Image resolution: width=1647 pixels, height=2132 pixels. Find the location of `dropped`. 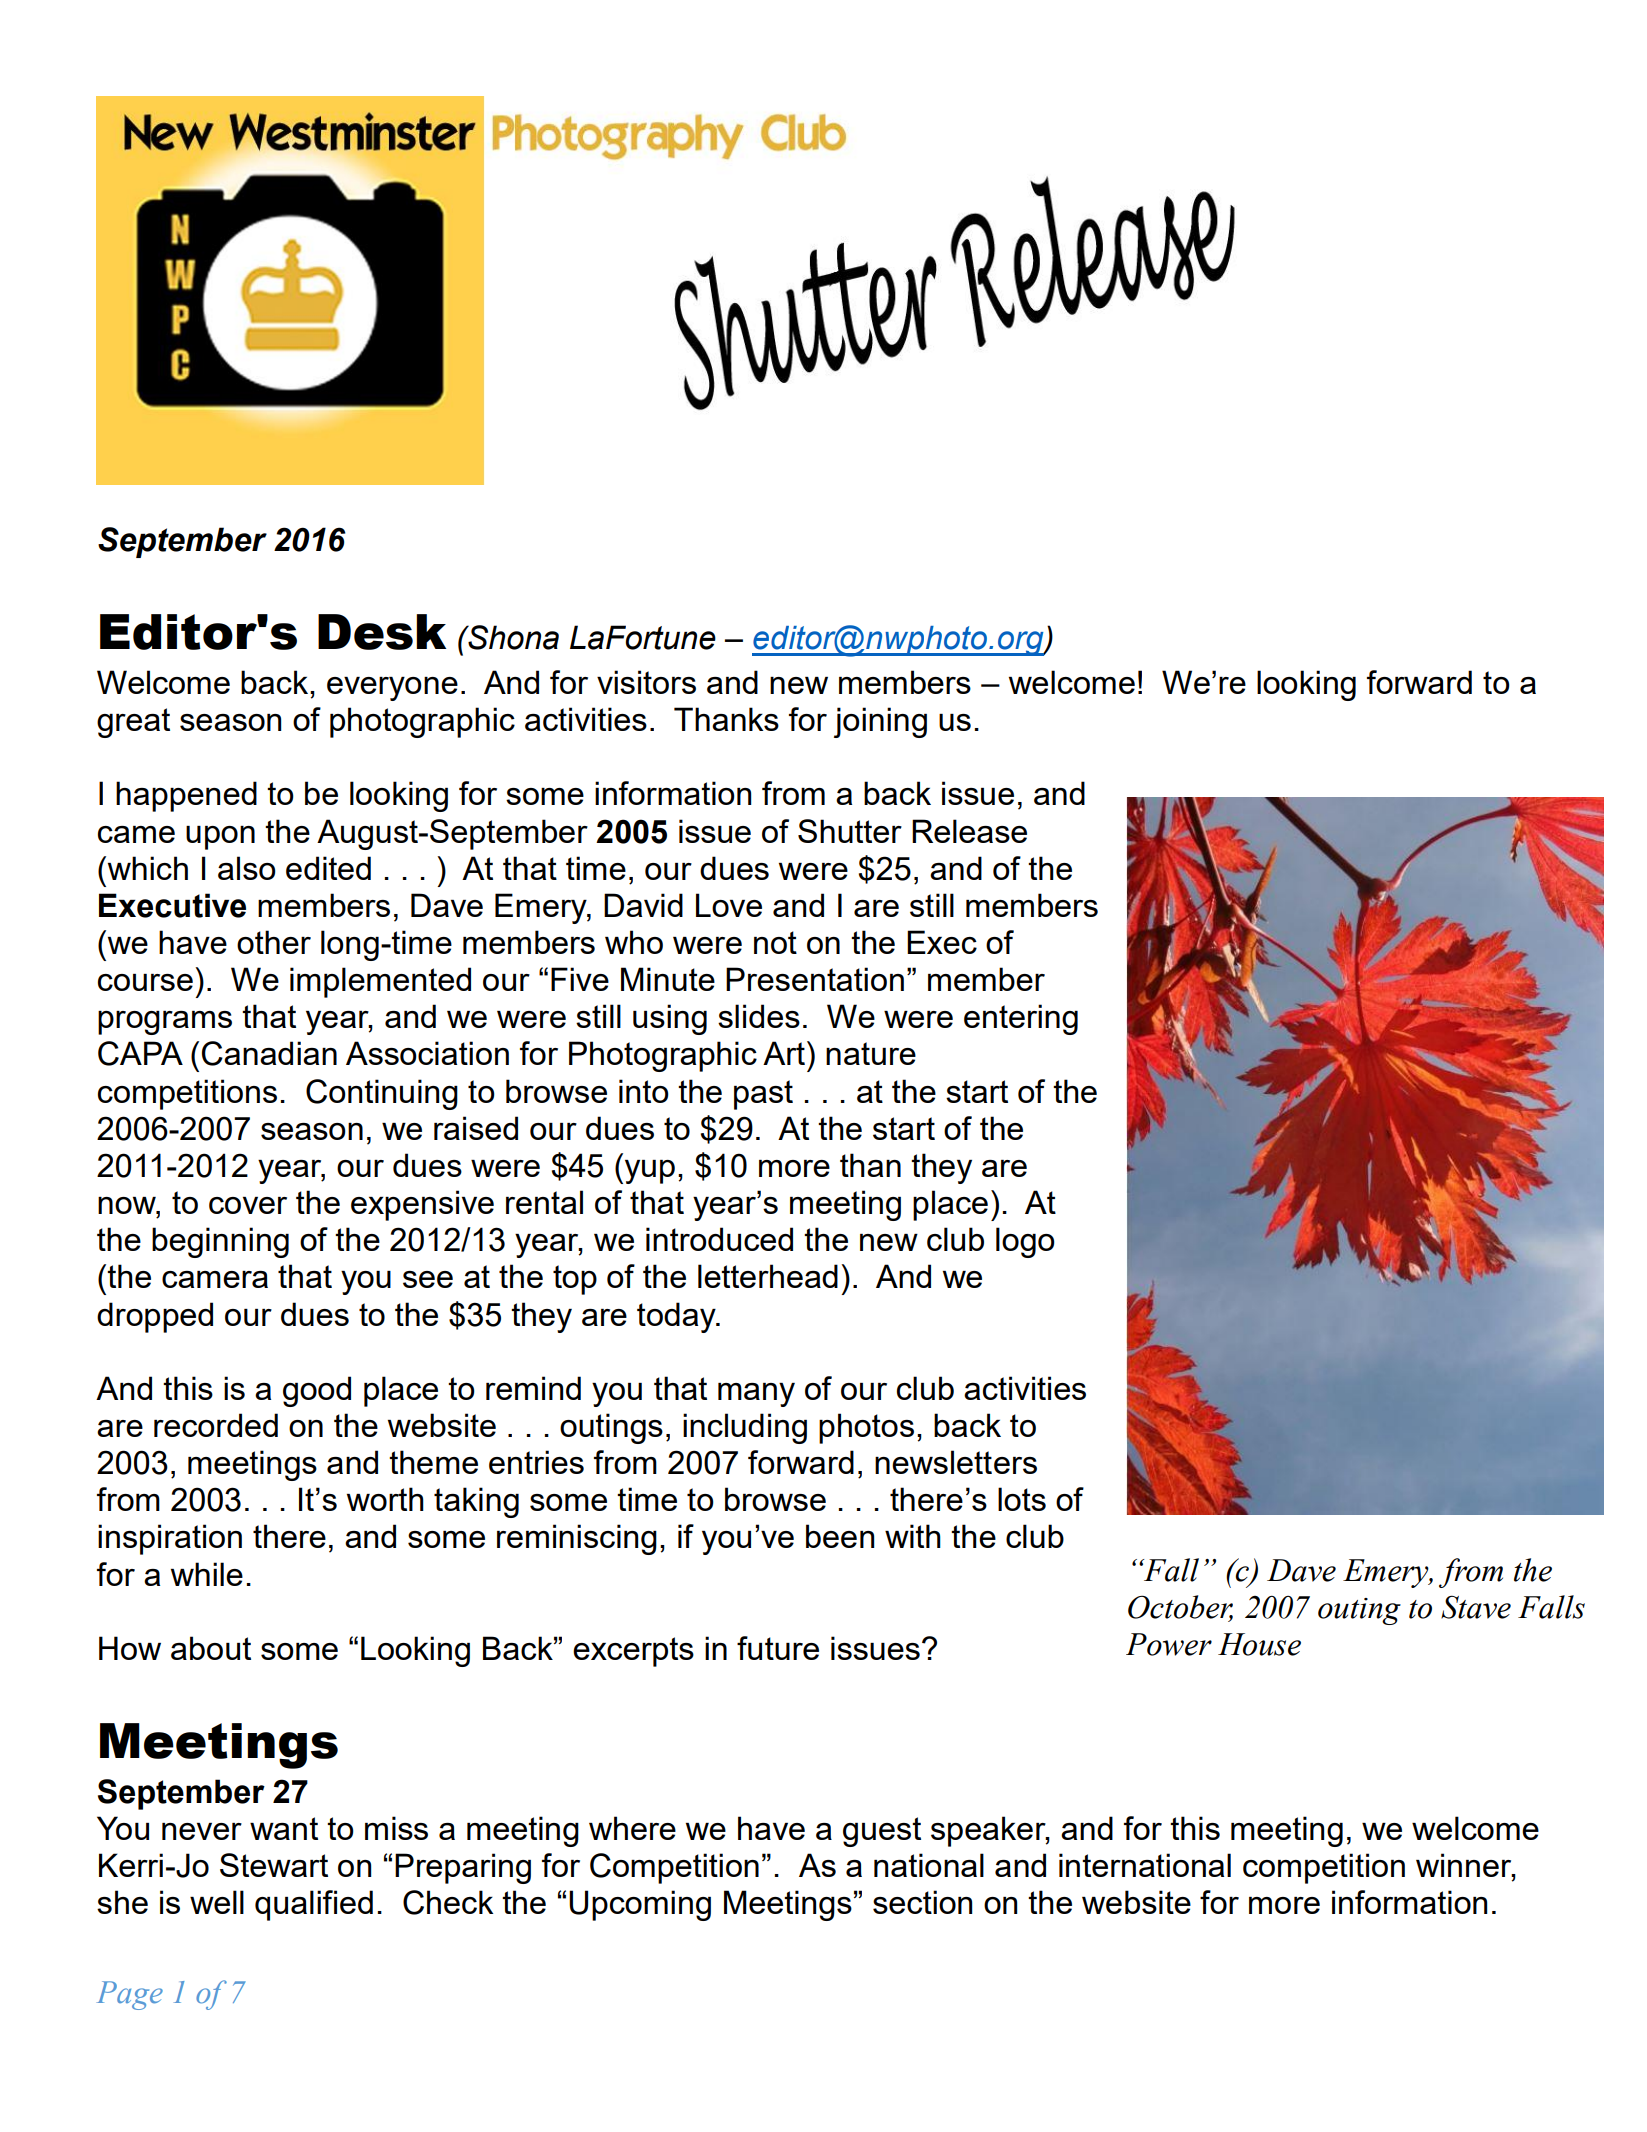

dropped is located at coordinates (155, 1317).
